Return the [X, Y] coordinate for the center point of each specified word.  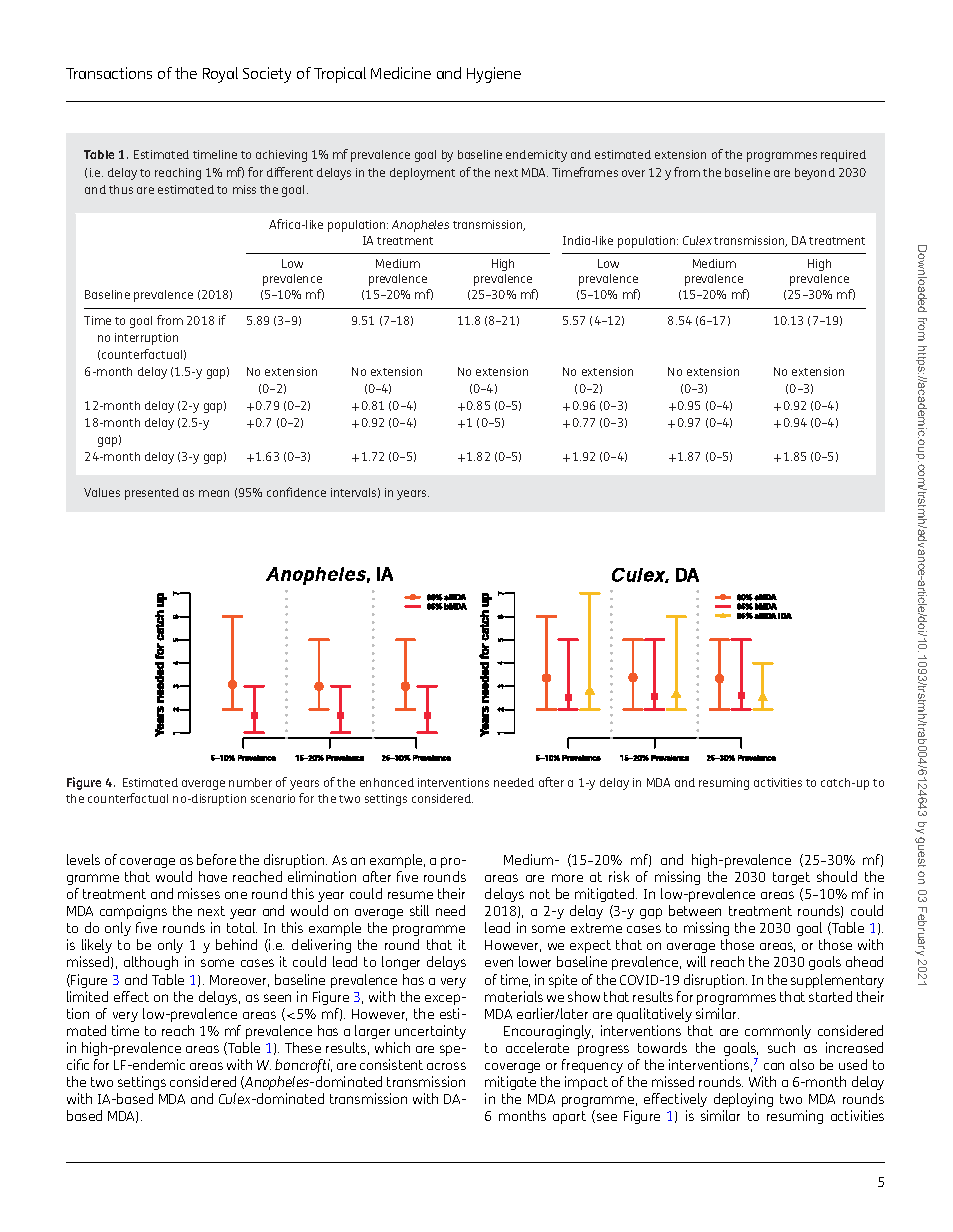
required [843, 156]
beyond [815, 174]
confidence [296, 492]
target [791, 878]
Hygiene [494, 75]
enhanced [387, 782]
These [303, 1047]
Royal [220, 75]
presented [152, 494]
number [250, 782]
